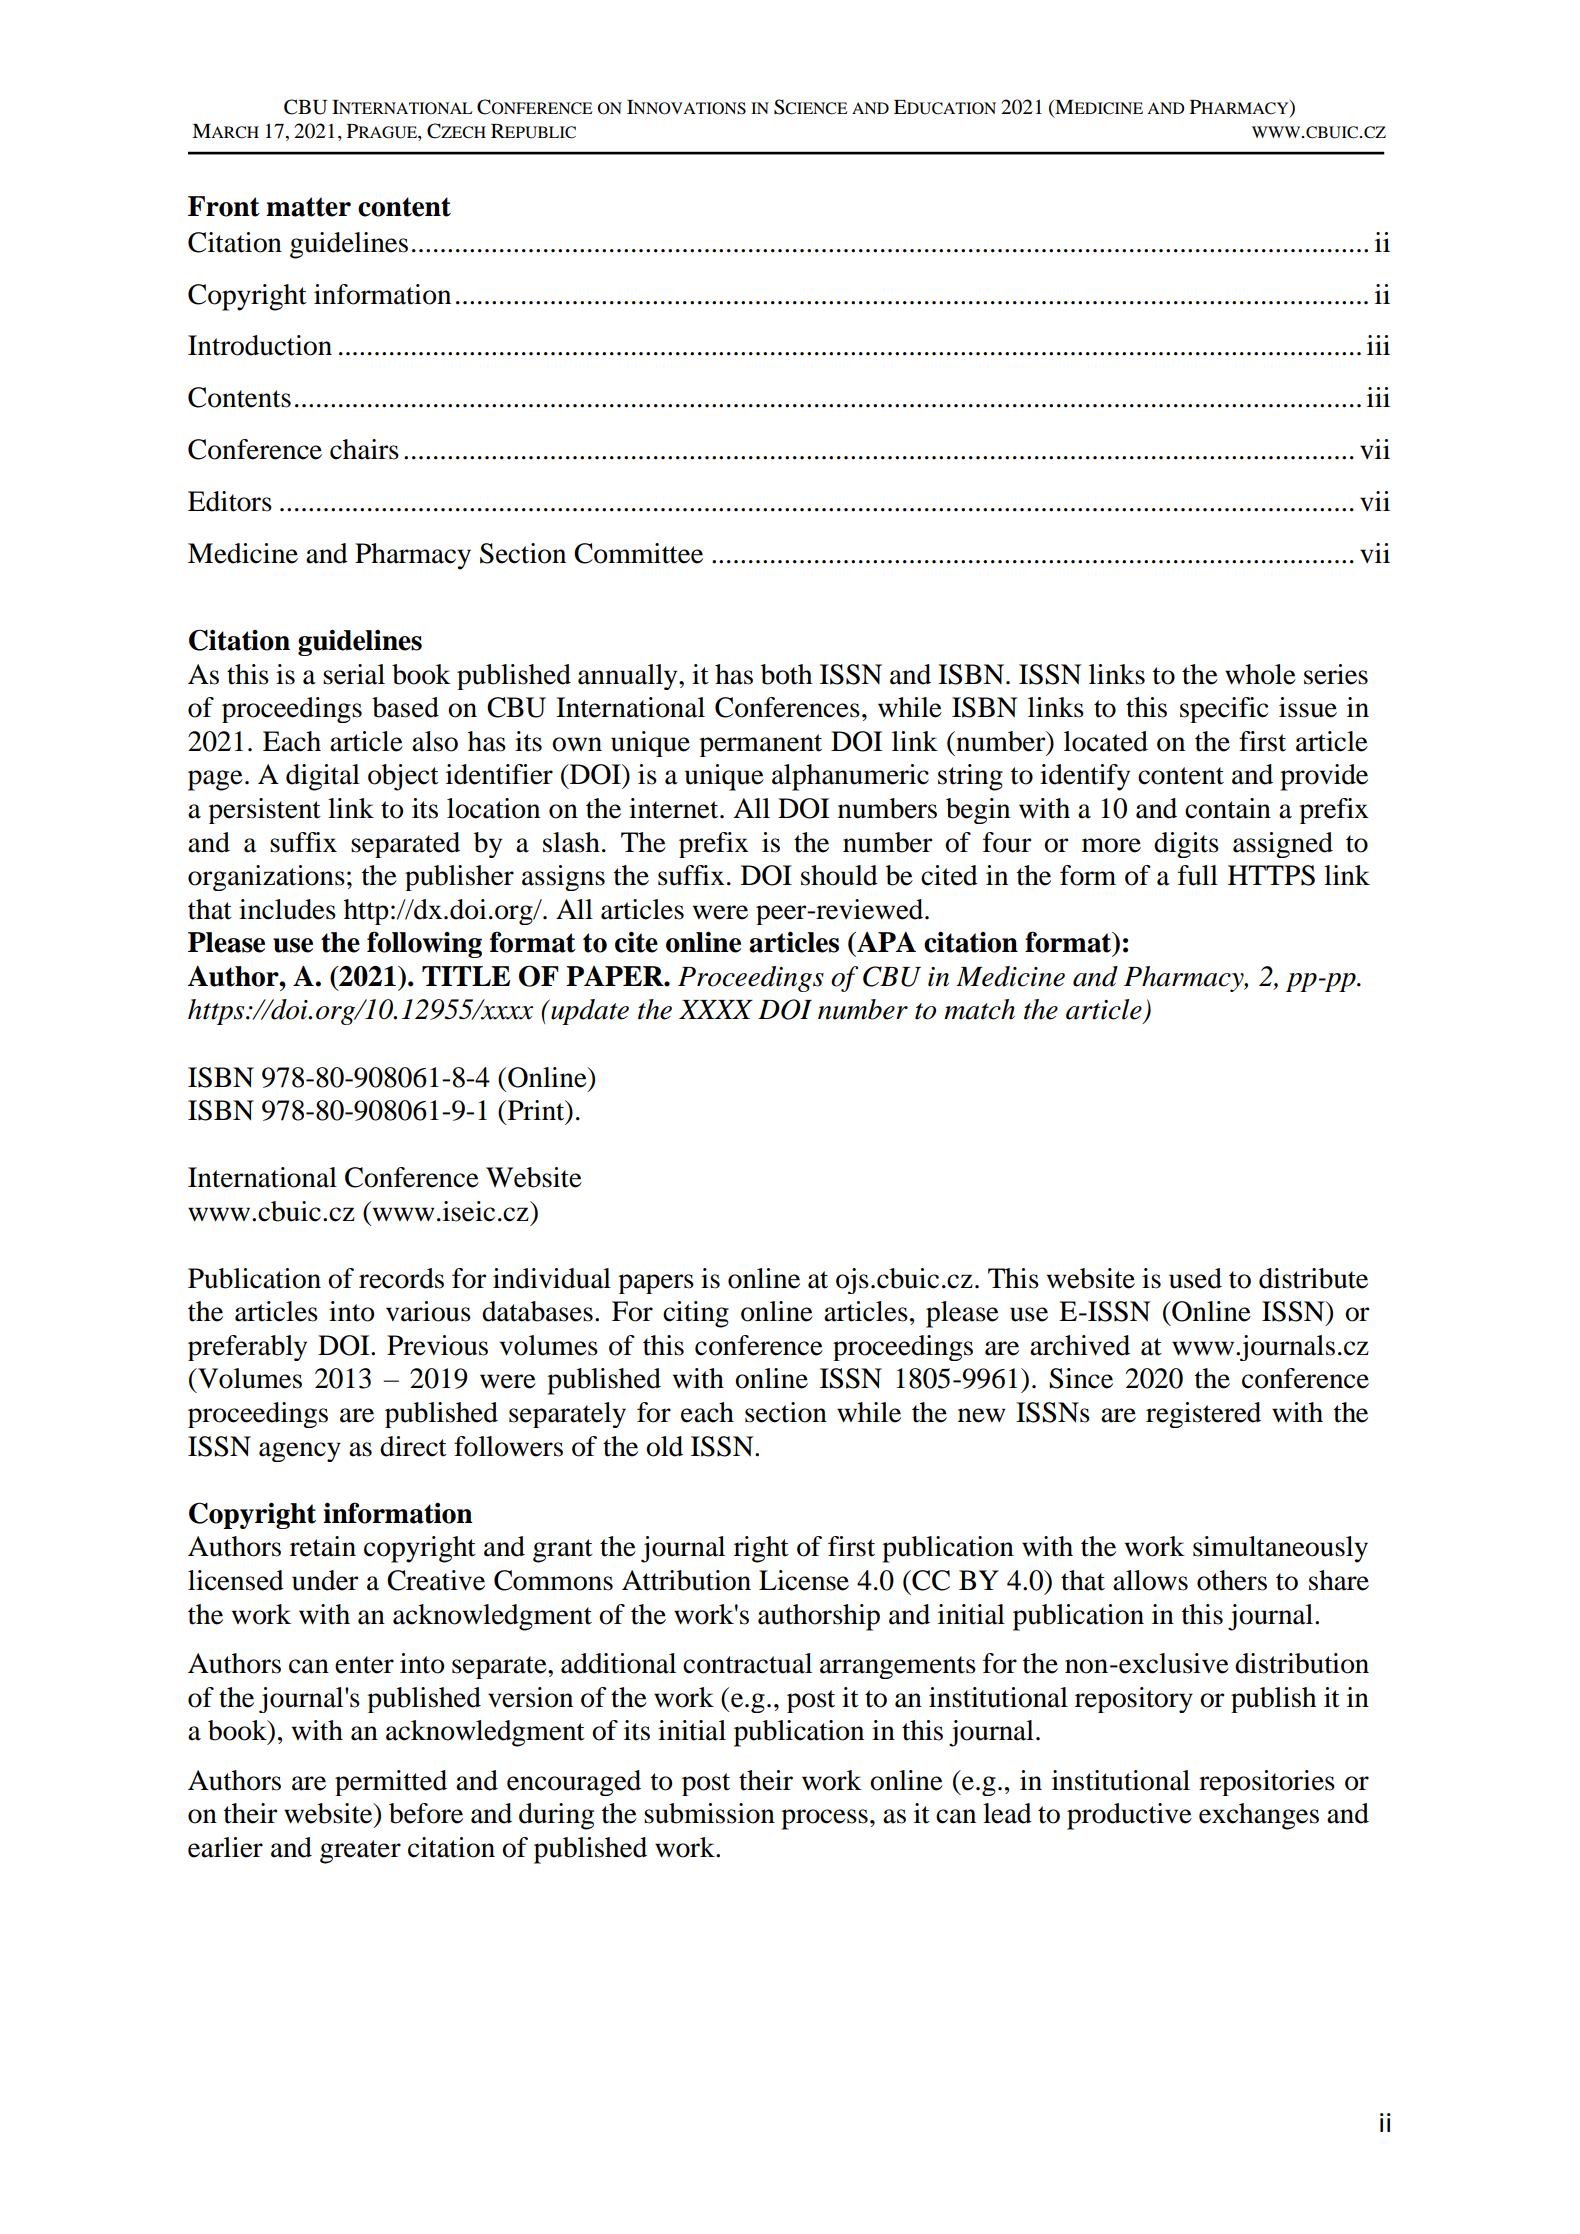 Image resolution: width=1580 pixels, height=2234 pixels. What do you see at coordinates (323, 777) in the image?
I see `digital` at bounding box center [323, 777].
